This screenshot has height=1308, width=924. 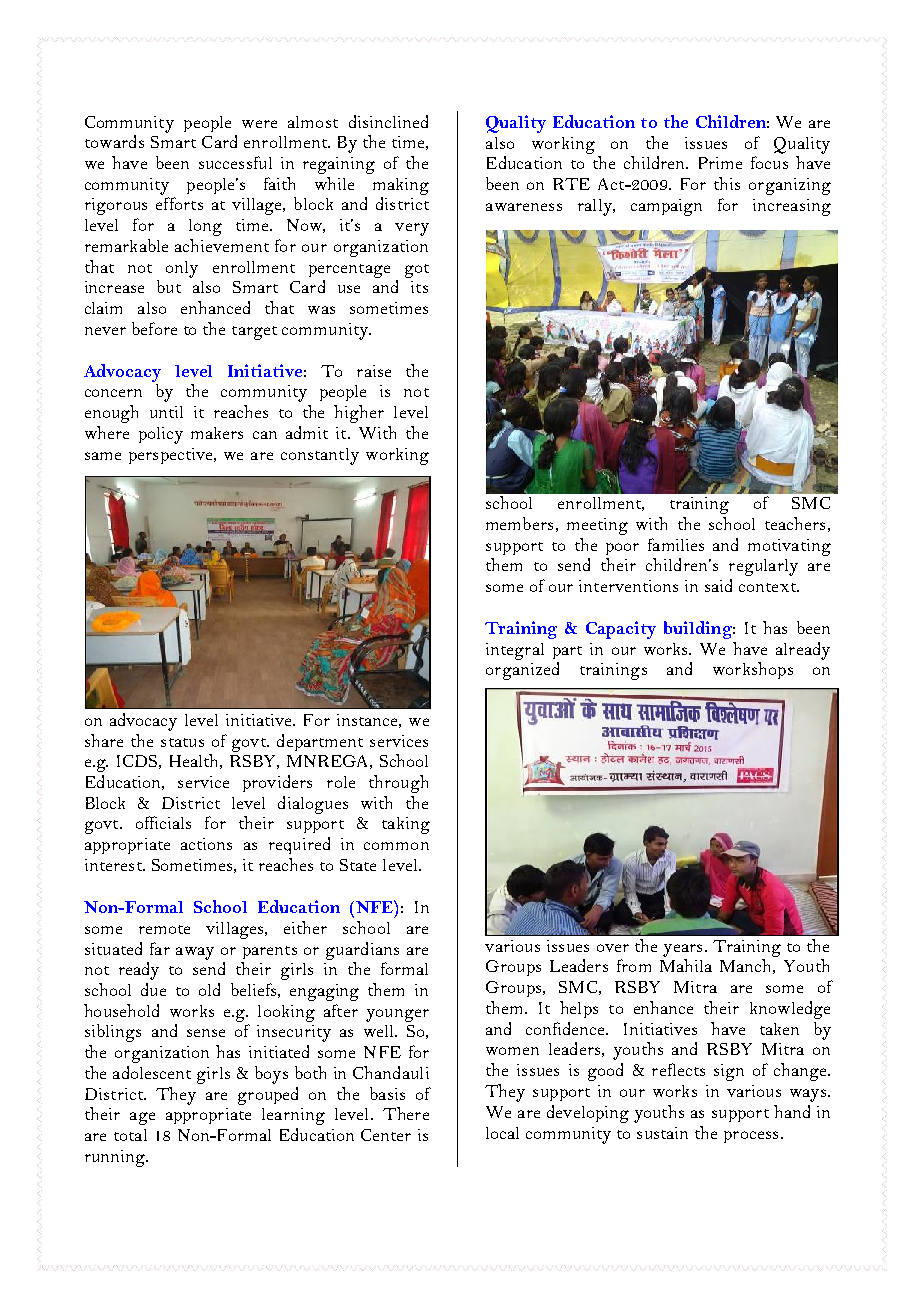 What do you see at coordinates (166, 412) in the screenshot?
I see `until` at bounding box center [166, 412].
